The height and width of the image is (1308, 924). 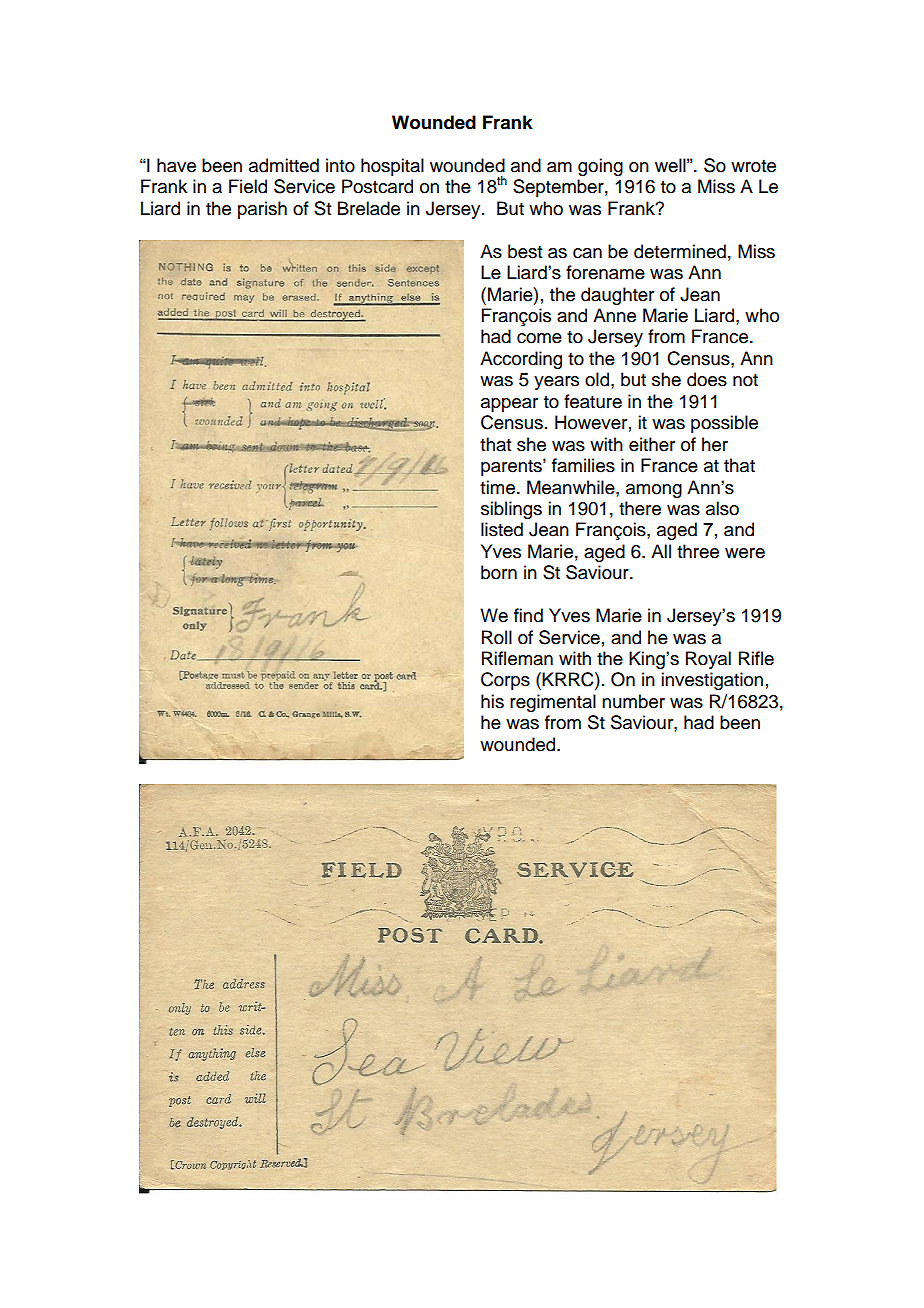 What do you see at coordinates (492, 701) in the image?
I see `his` at bounding box center [492, 701].
